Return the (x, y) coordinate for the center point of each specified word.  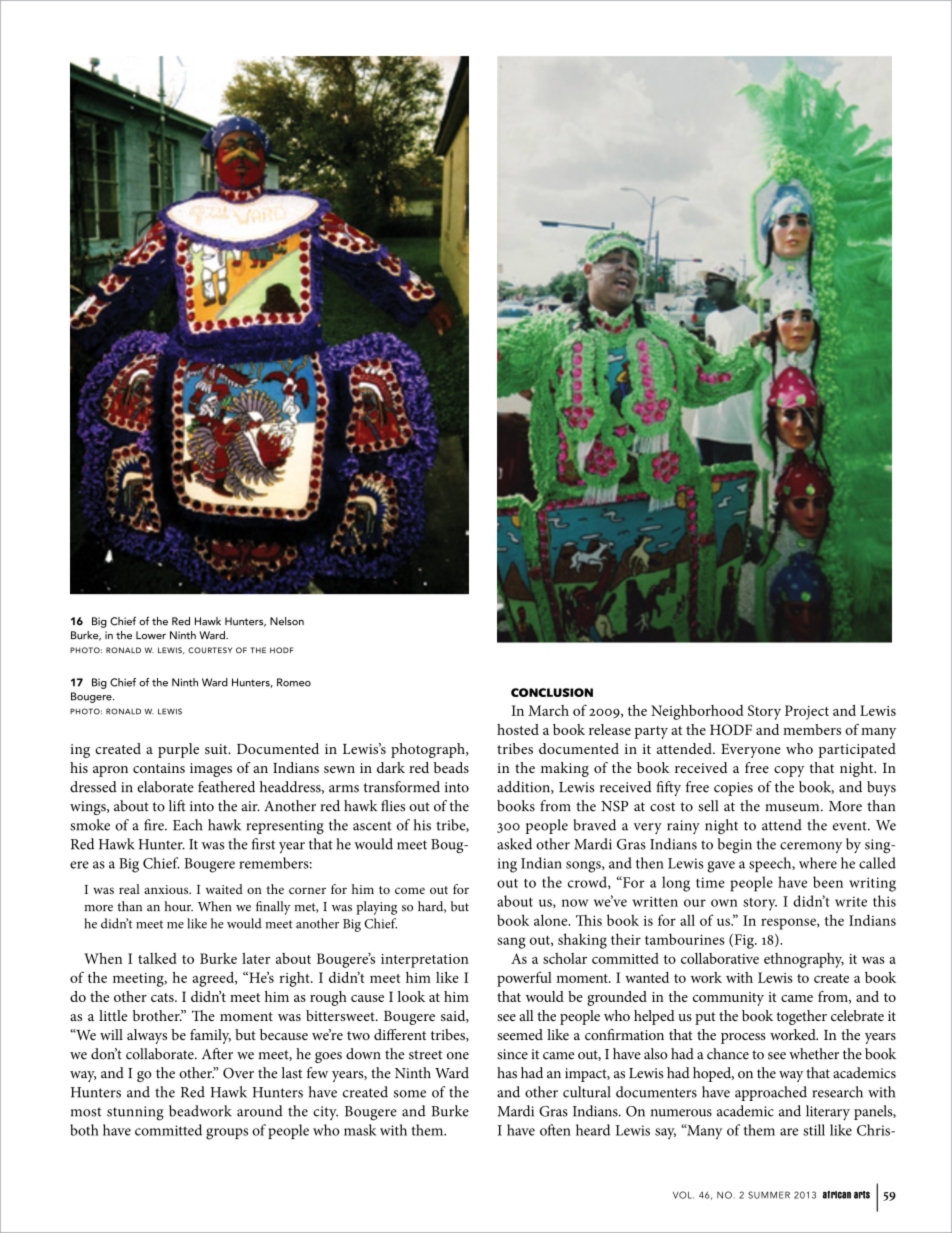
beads (451, 767)
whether (814, 1054)
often (555, 1130)
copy (789, 771)
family (210, 1036)
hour (178, 906)
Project (807, 712)
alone (552, 920)
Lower (151, 635)
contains (159, 768)
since (512, 1054)
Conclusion (552, 692)
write (851, 901)
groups (227, 1134)
